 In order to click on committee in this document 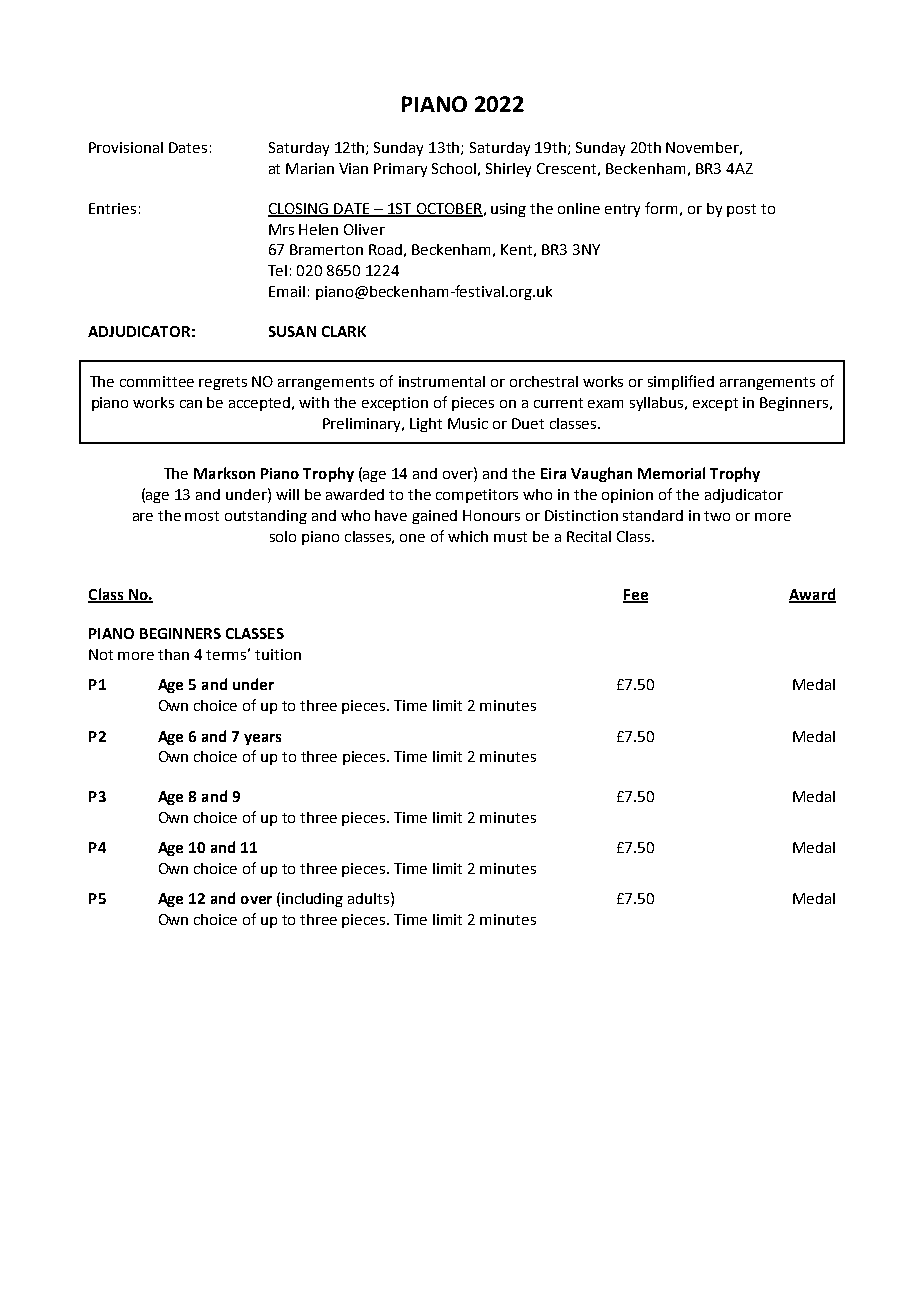, I will do `click(157, 381)`.
